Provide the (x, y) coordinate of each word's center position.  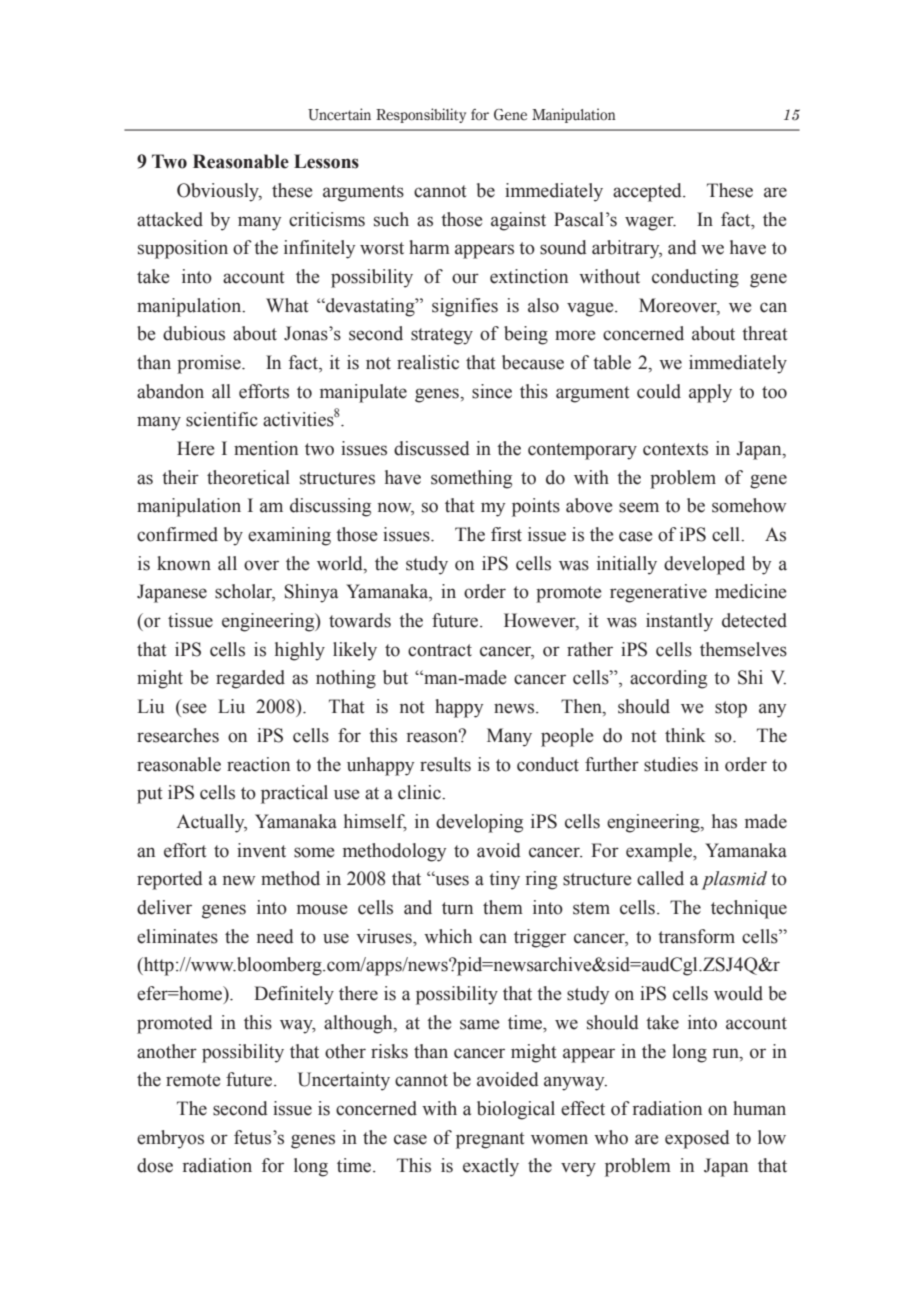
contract (440, 650)
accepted (648, 192)
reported (170, 880)
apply (710, 393)
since (492, 391)
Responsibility (421, 115)
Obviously (219, 192)
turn (457, 908)
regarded (250, 679)
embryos (170, 1139)
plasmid (734, 880)
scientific (222, 419)
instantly (679, 622)
